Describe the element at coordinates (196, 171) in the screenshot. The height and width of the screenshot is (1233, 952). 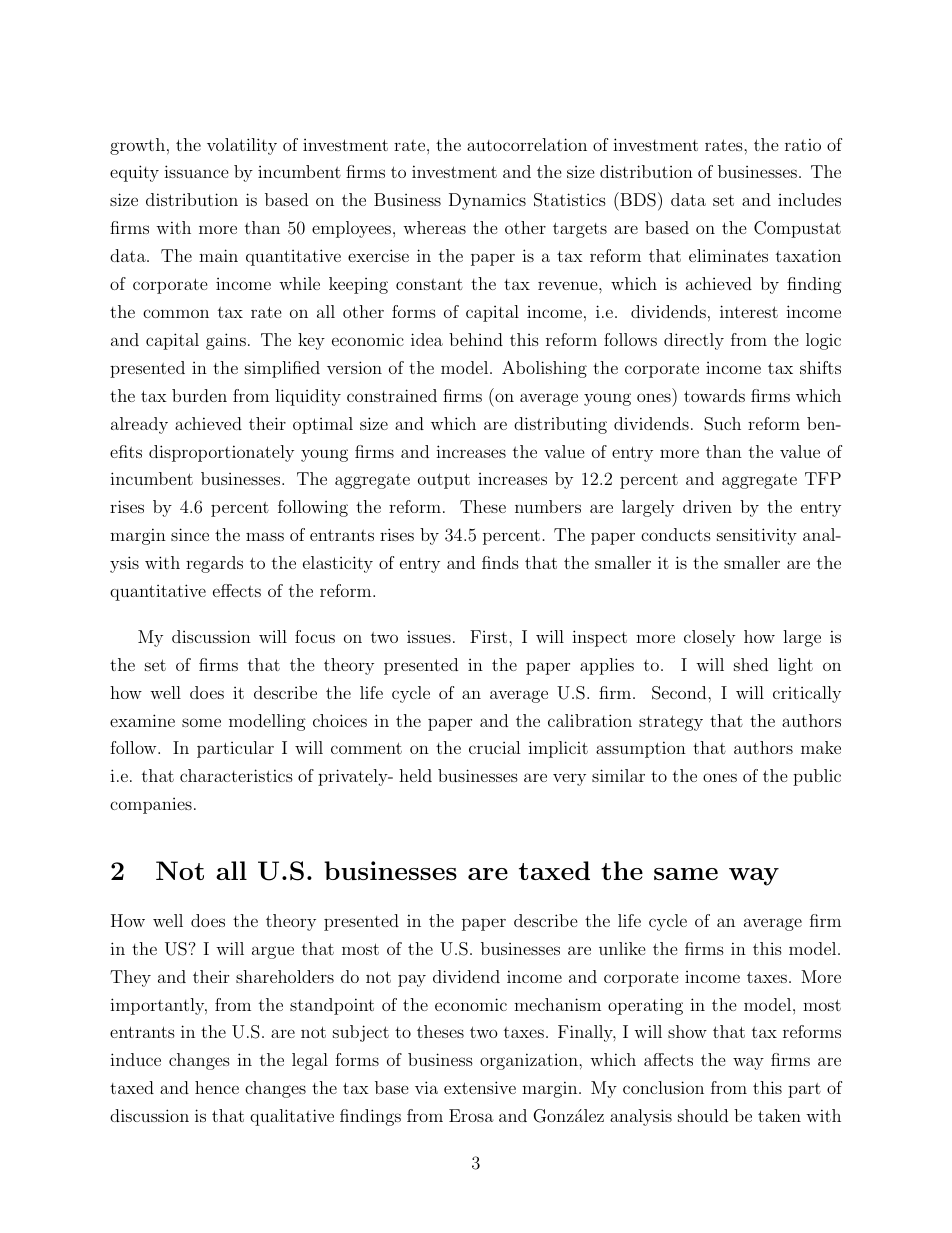
I see `issuance` at that location.
